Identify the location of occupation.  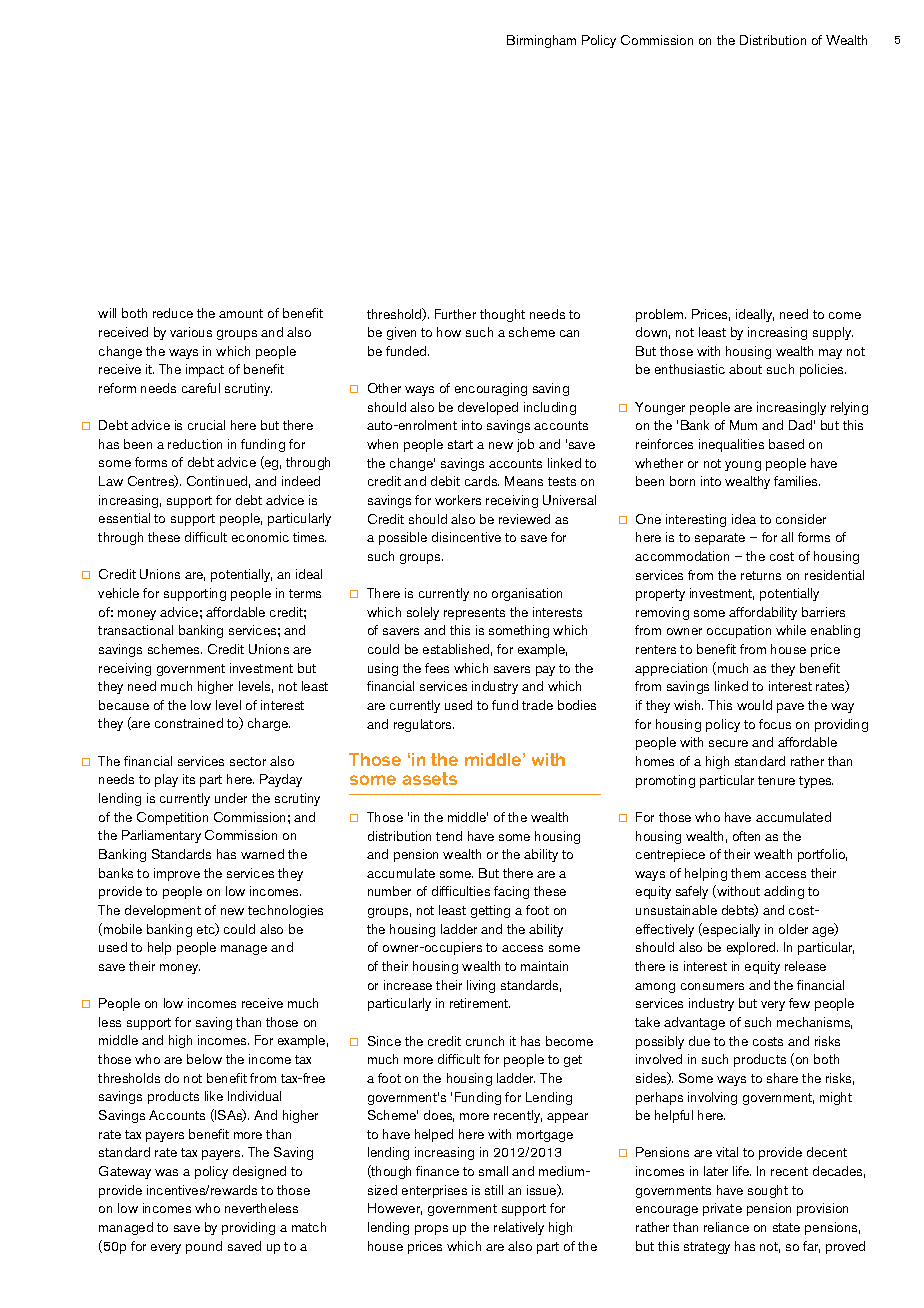
(739, 631).
